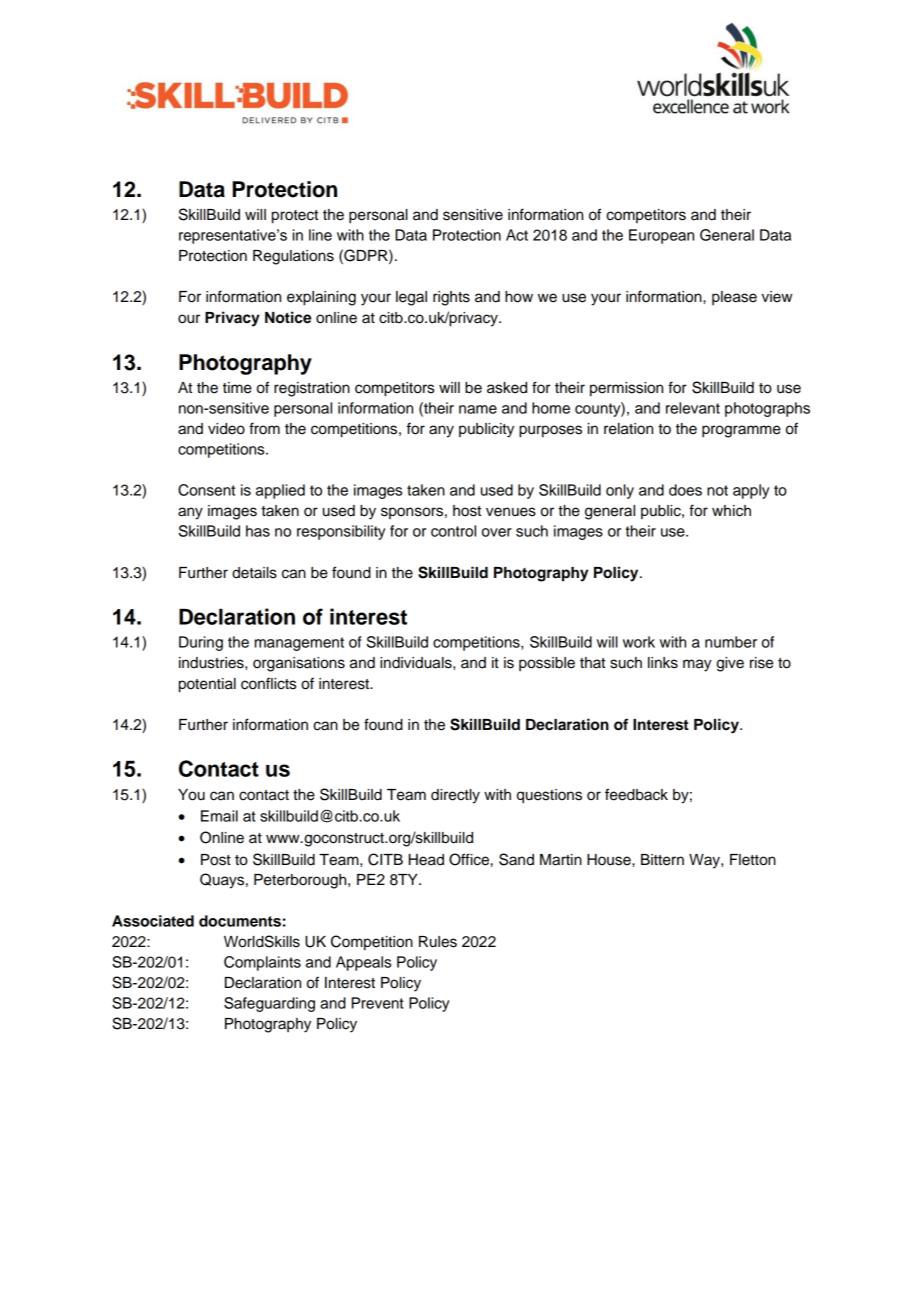 Image resolution: width=924 pixels, height=1309 pixels. Describe the element at coordinates (661, 236) in the image. I see `European` at that location.
